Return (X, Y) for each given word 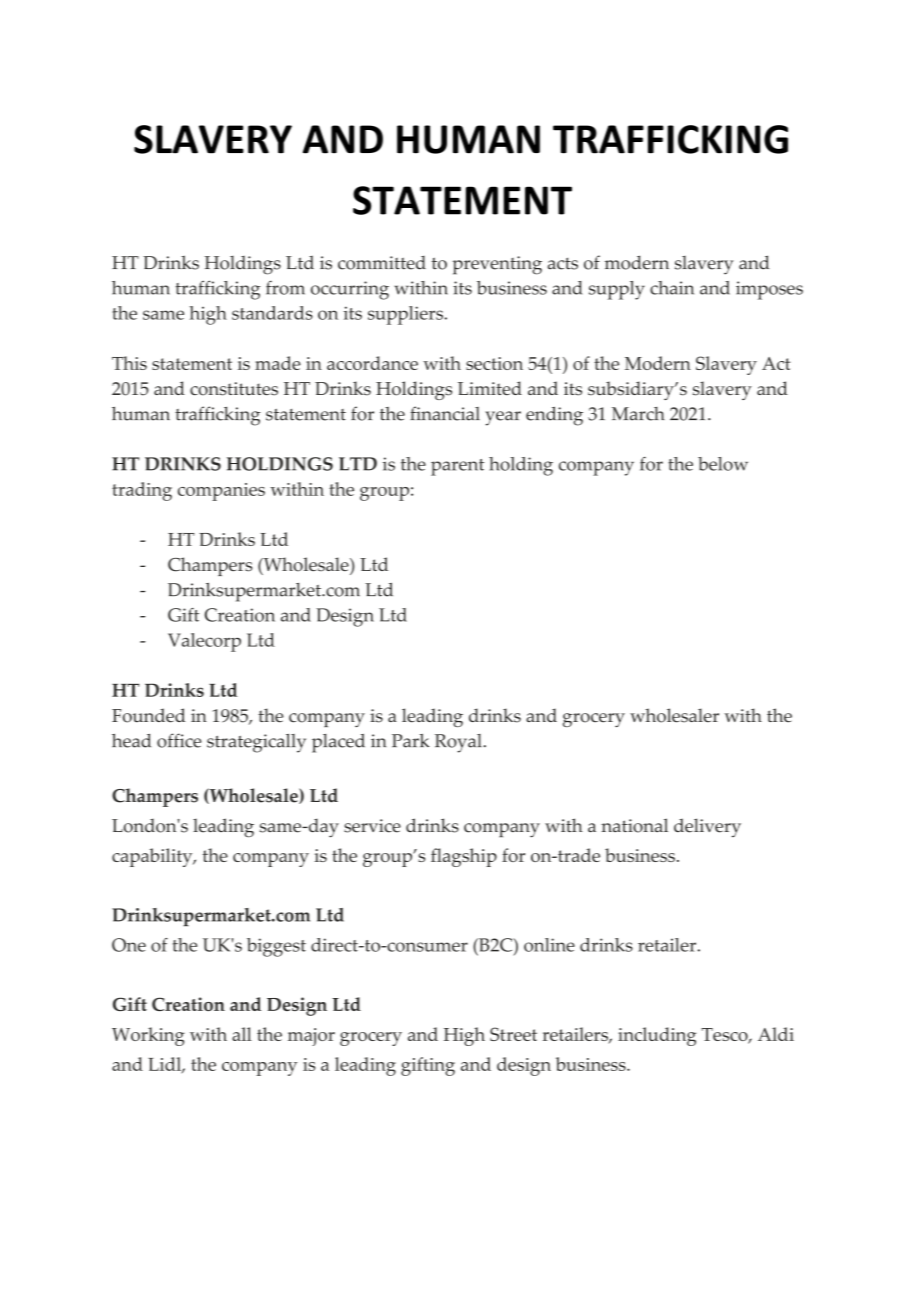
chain (672, 288)
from (285, 288)
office (179, 740)
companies (221, 492)
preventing (497, 265)
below (723, 464)
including (657, 1036)
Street (513, 1034)
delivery (707, 827)
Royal (458, 743)
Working (148, 1036)
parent (457, 467)
